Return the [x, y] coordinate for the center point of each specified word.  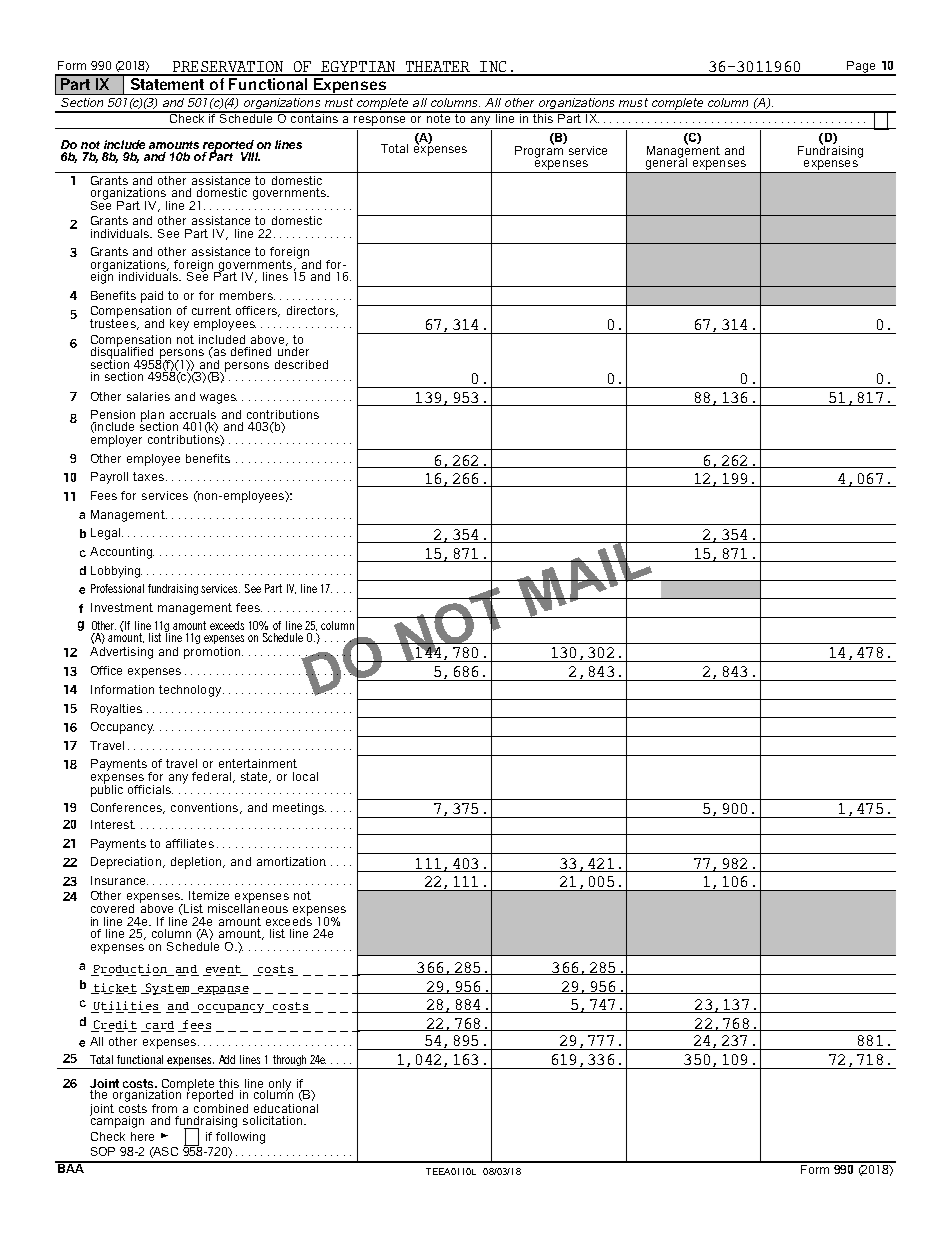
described [301, 364]
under [293, 350]
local [305, 776]
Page [861, 68]
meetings [299, 809]
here [142, 1136]
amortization [291, 861]
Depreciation [126, 863]
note [438, 117]
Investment [122, 607]
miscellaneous [248, 907]
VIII [250, 156]
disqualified [122, 353]
